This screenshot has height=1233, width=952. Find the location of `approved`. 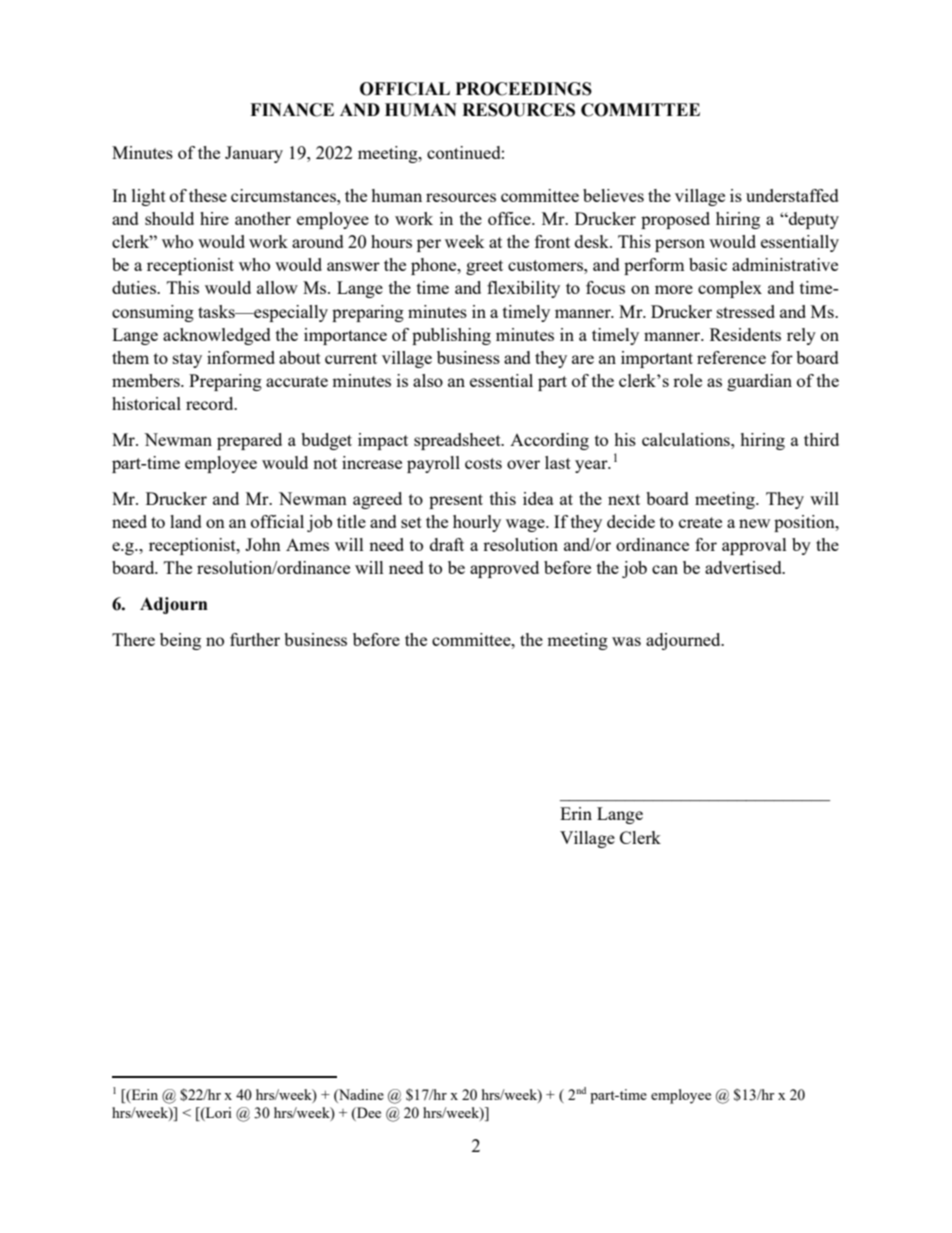

approved is located at coordinates (504, 569).
